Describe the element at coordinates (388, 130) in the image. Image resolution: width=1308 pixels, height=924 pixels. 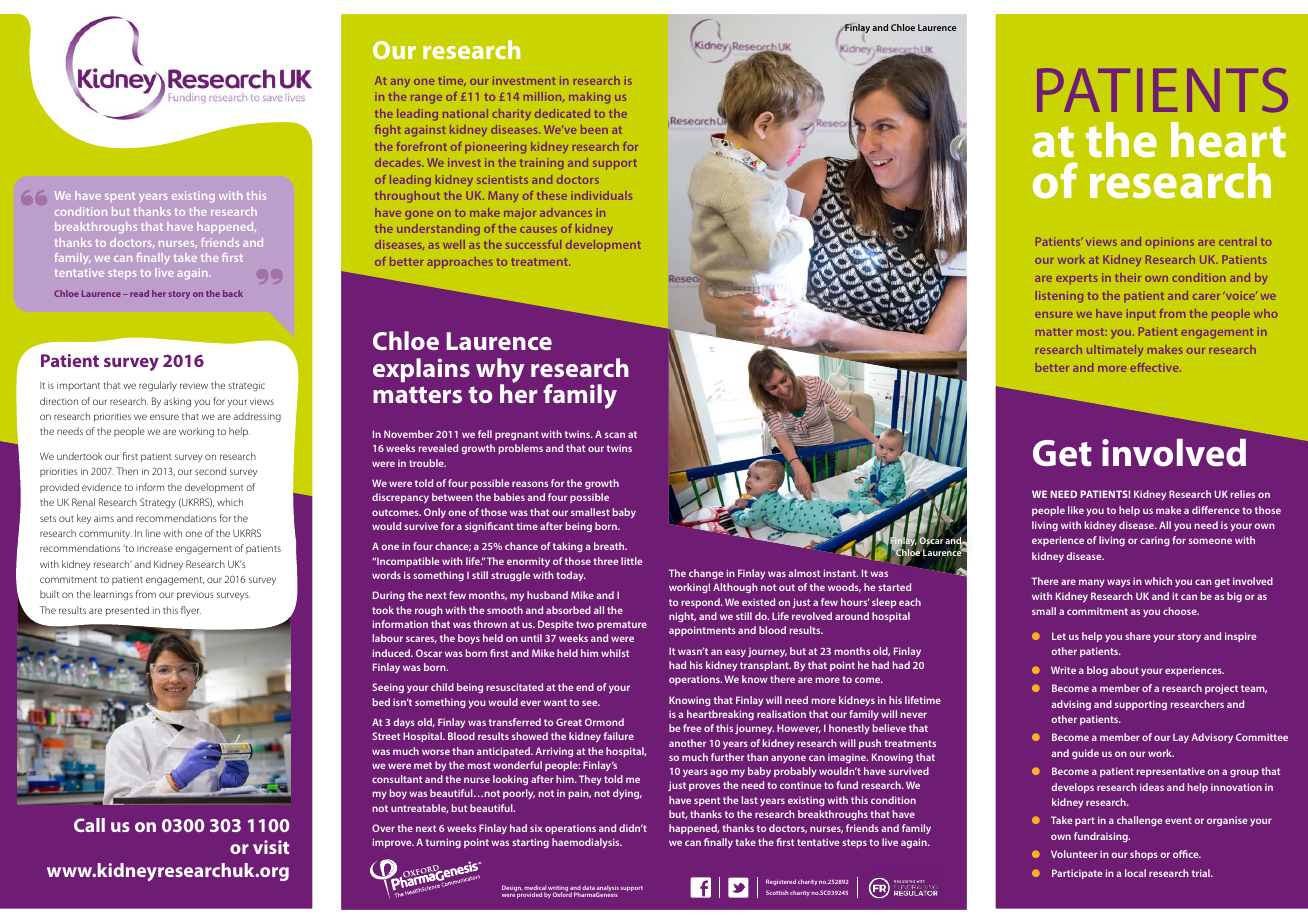
I see `fight` at that location.
